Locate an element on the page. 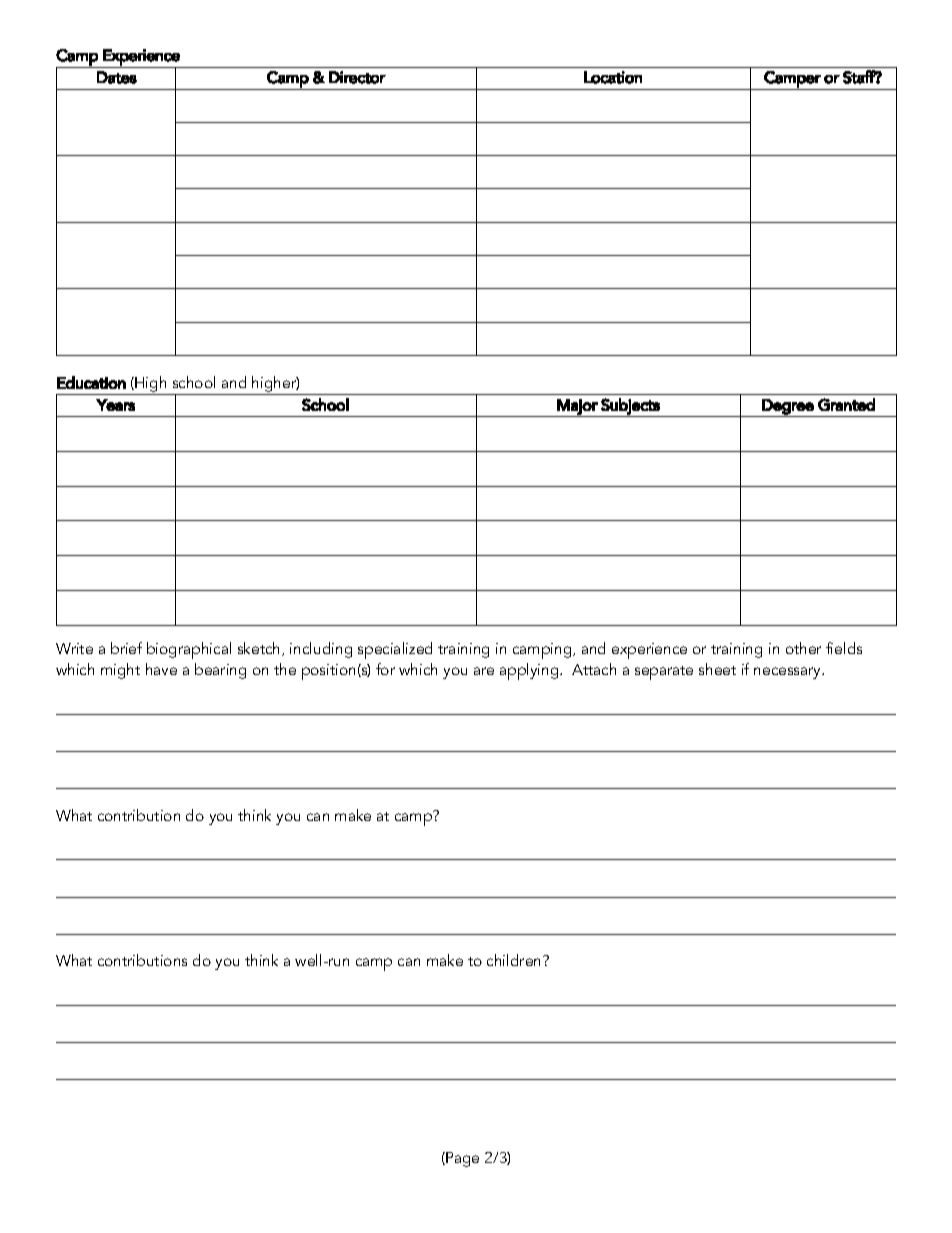  other is located at coordinates (803, 648).
